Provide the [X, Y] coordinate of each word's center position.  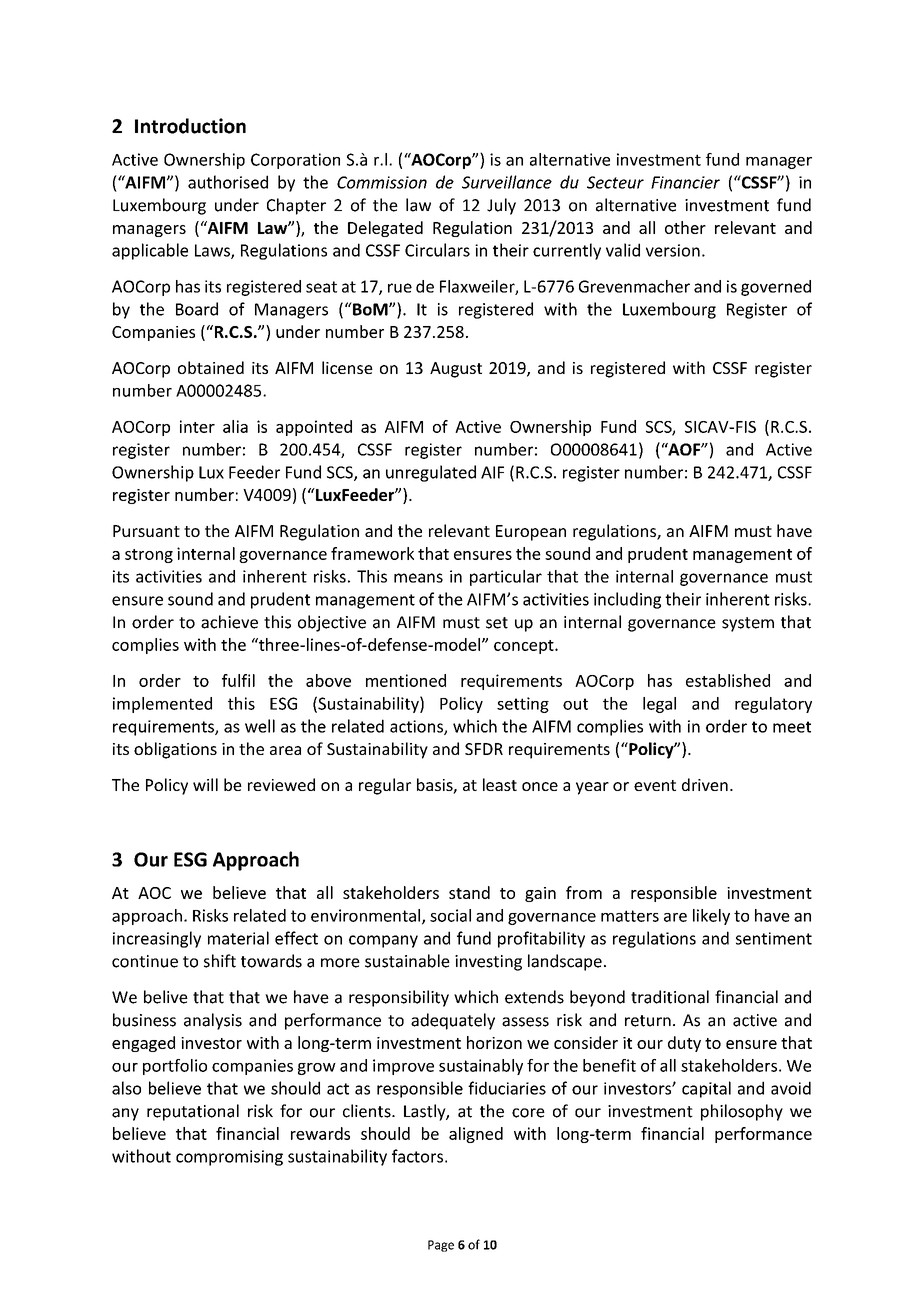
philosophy [742, 1112]
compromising [229, 1158]
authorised [228, 182]
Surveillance [507, 182]
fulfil [238, 680]
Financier [685, 182]
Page [441, 1246]
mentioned [406, 680]
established [728, 680]
